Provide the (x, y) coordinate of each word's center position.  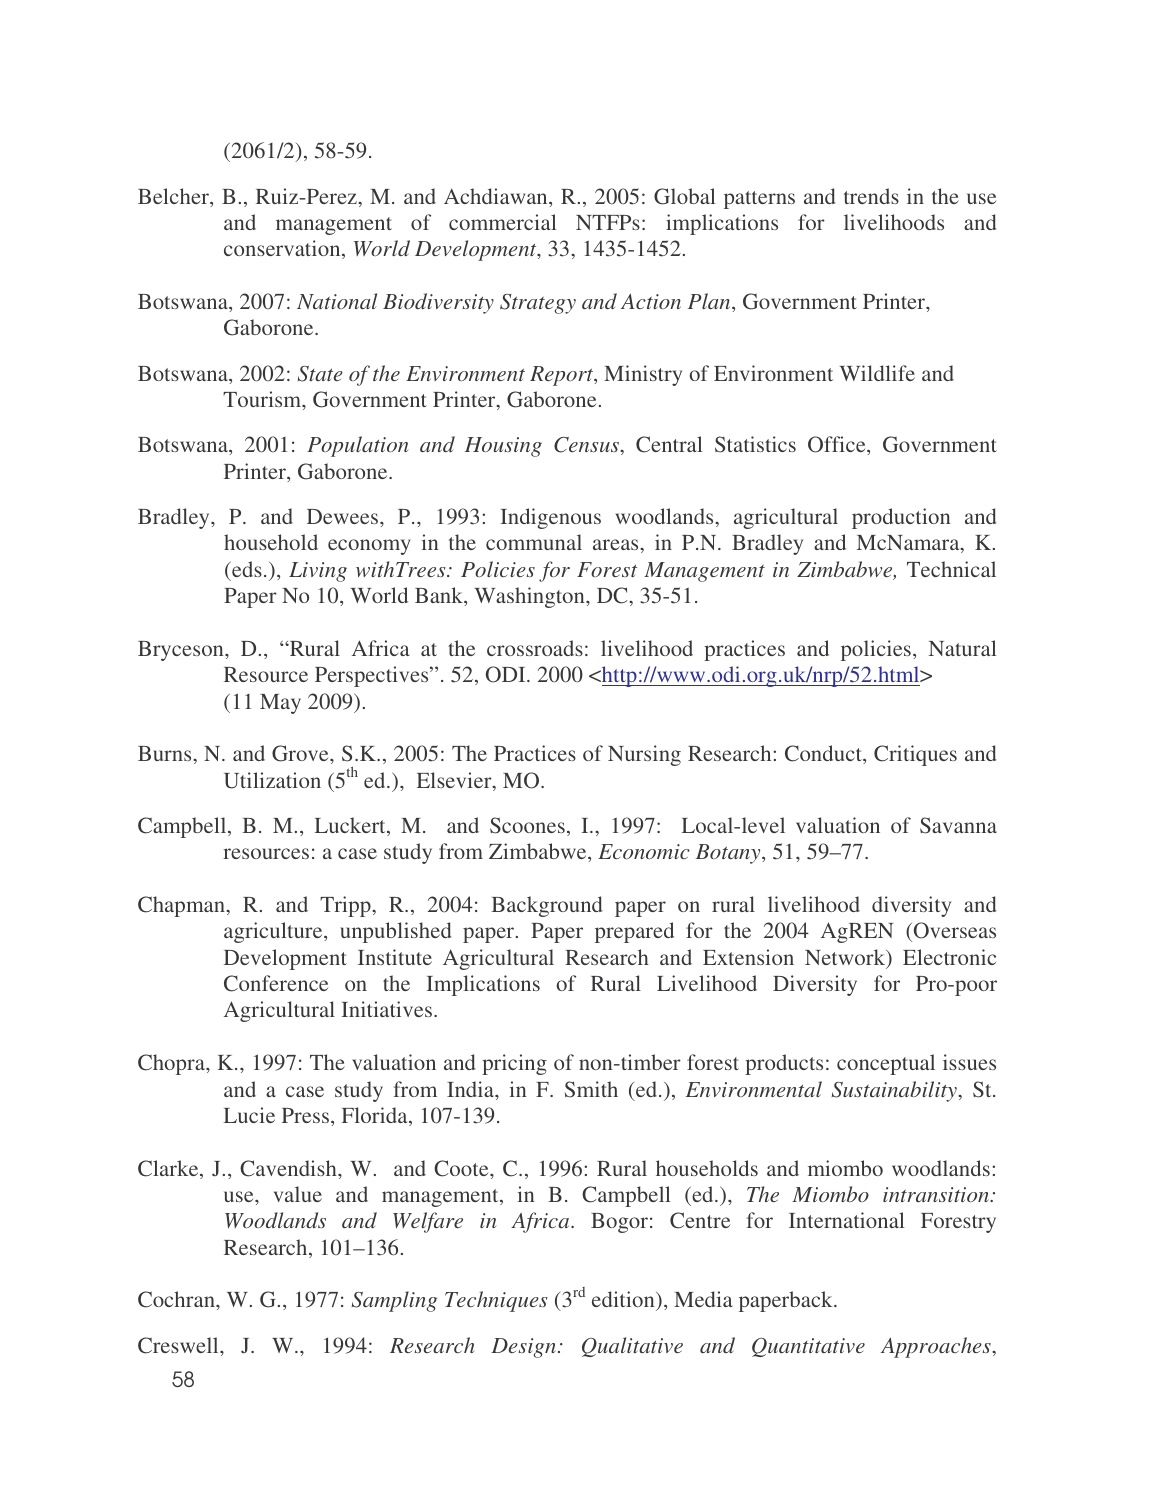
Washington (531, 597)
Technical (951, 569)
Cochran (177, 1299)
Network (846, 958)
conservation (283, 249)
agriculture (274, 932)
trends (871, 196)
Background (546, 906)
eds (246, 569)
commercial (502, 222)
